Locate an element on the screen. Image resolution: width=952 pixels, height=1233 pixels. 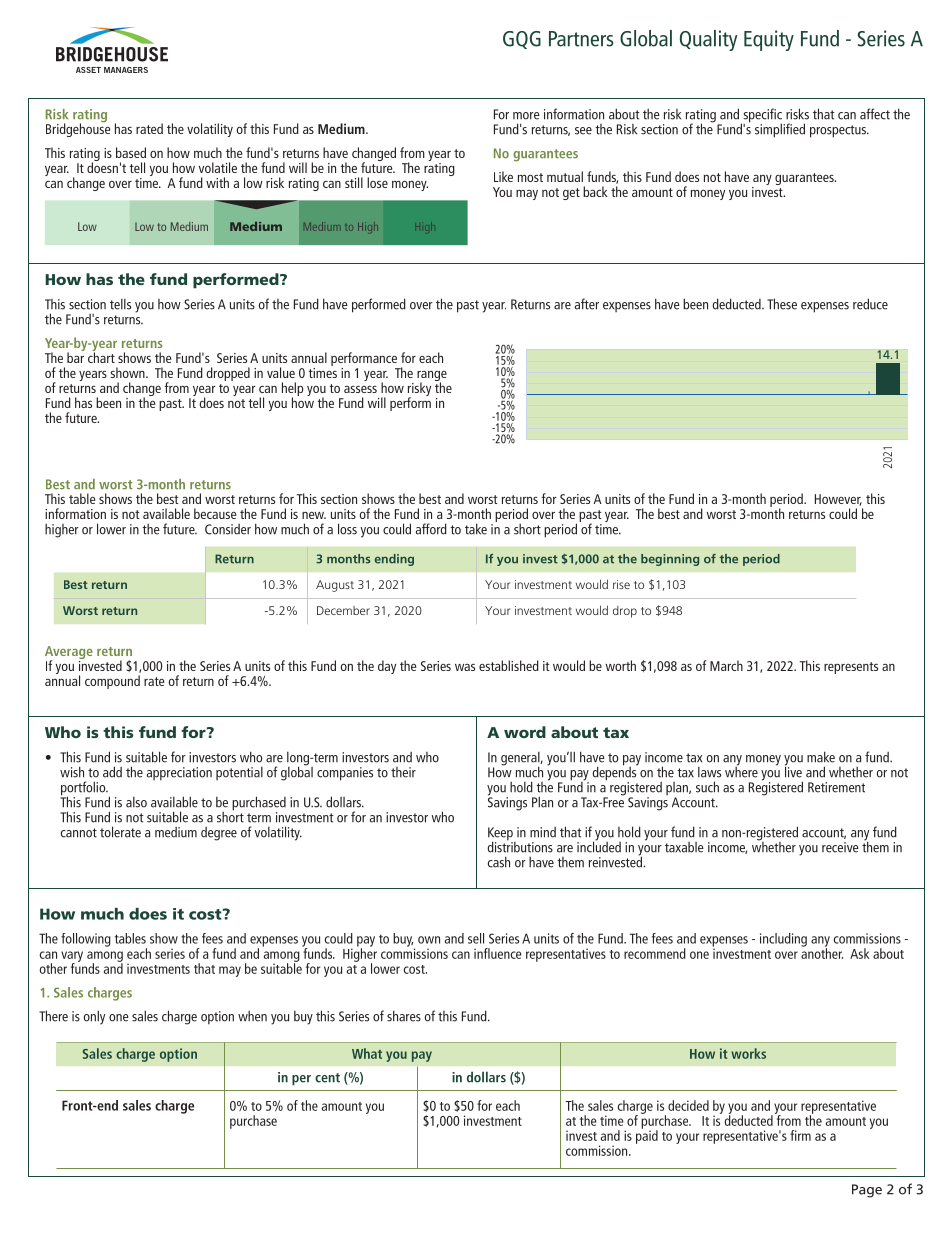
cash is located at coordinates (499, 862).
